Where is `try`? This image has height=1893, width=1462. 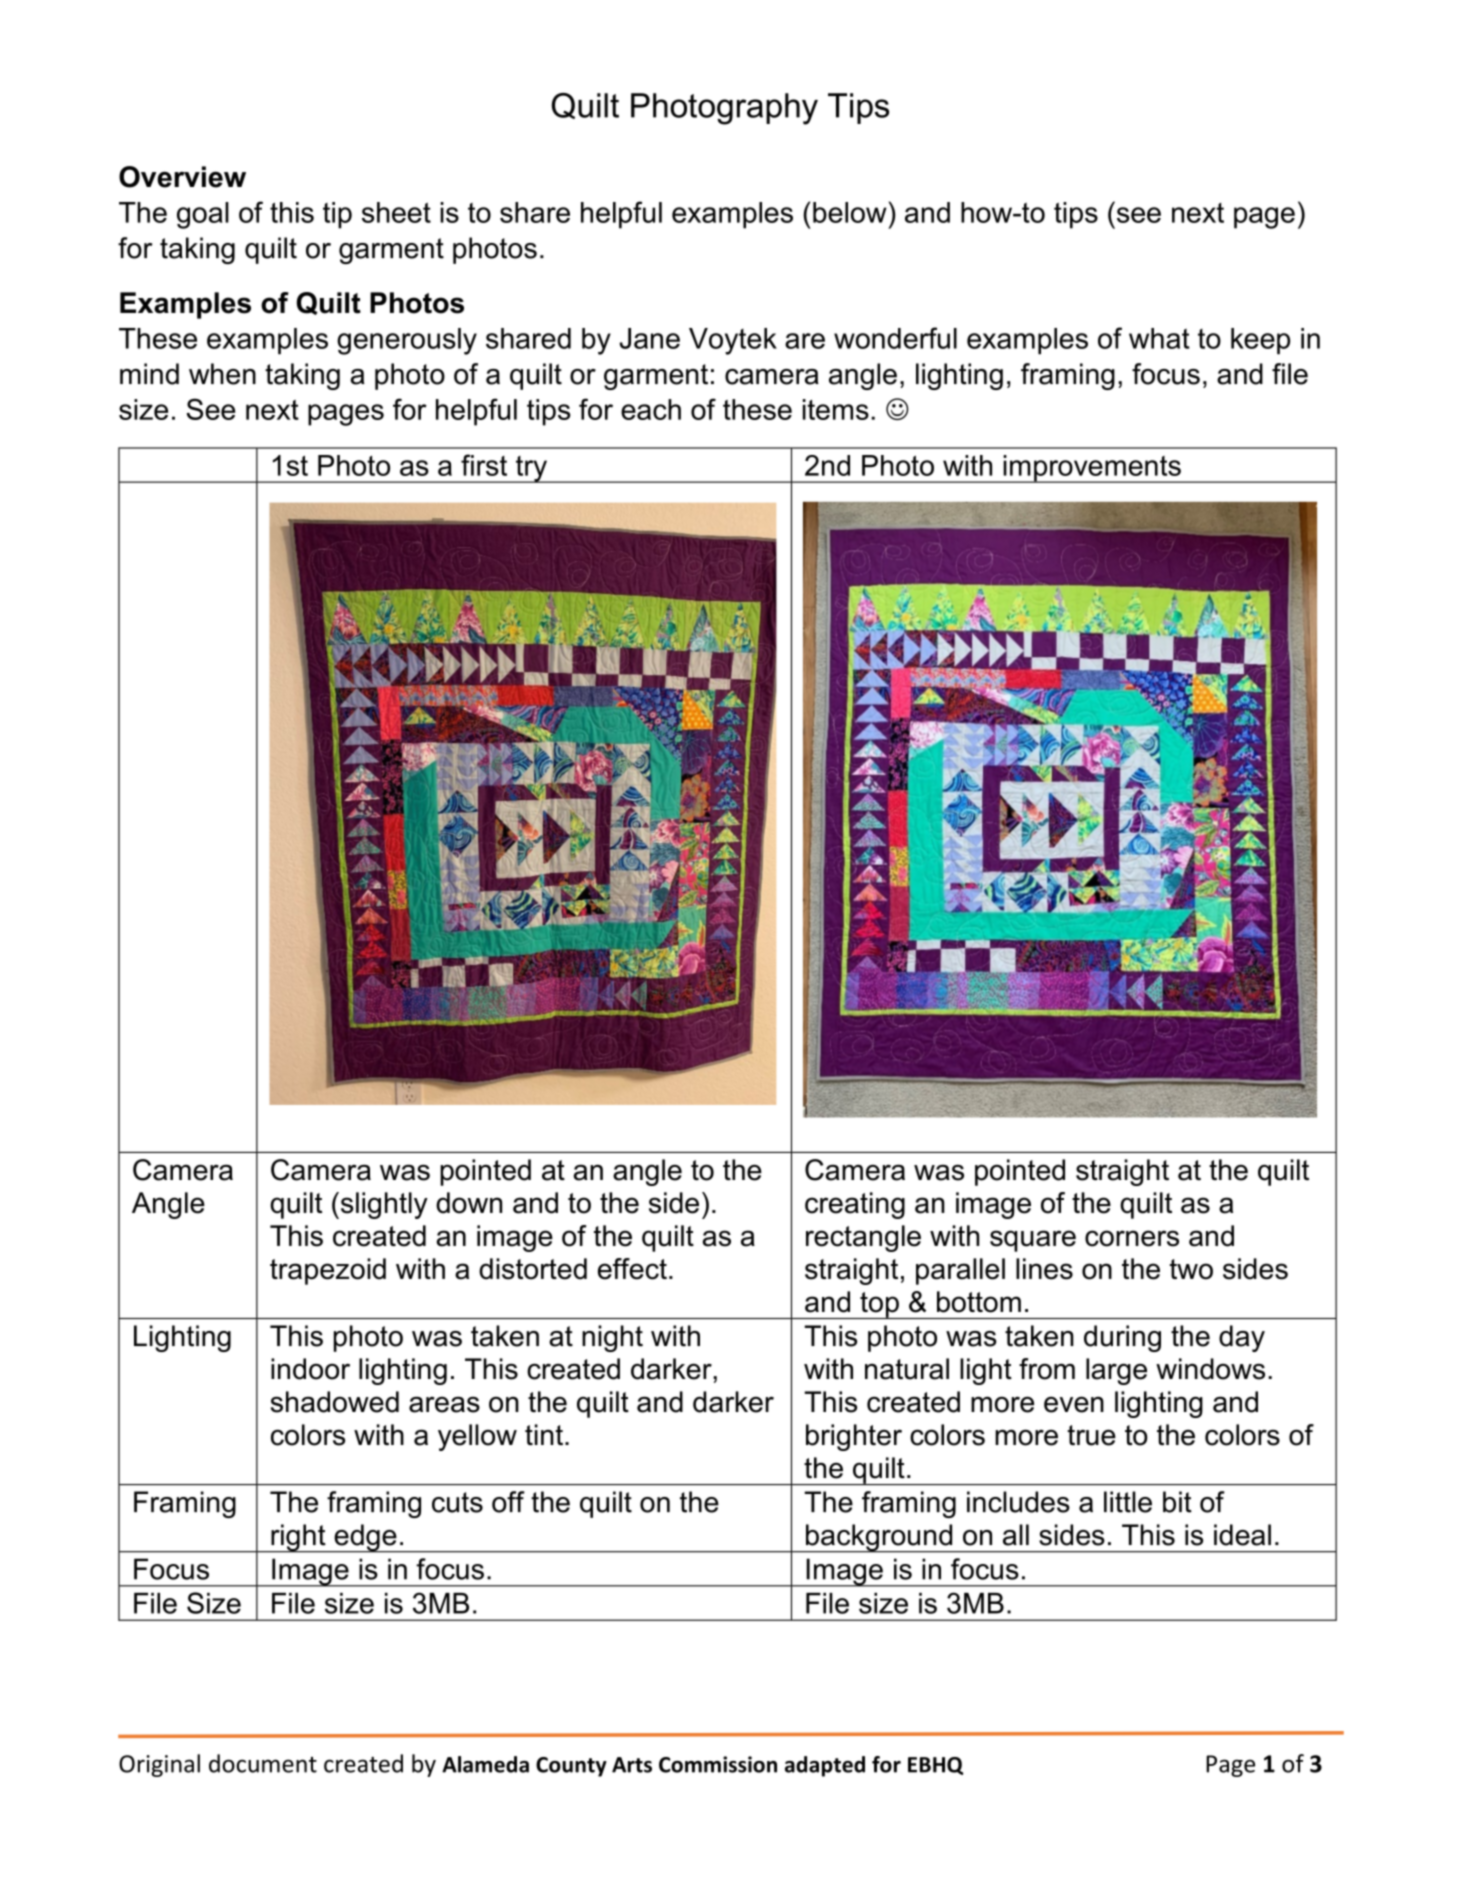 try is located at coordinates (531, 469).
